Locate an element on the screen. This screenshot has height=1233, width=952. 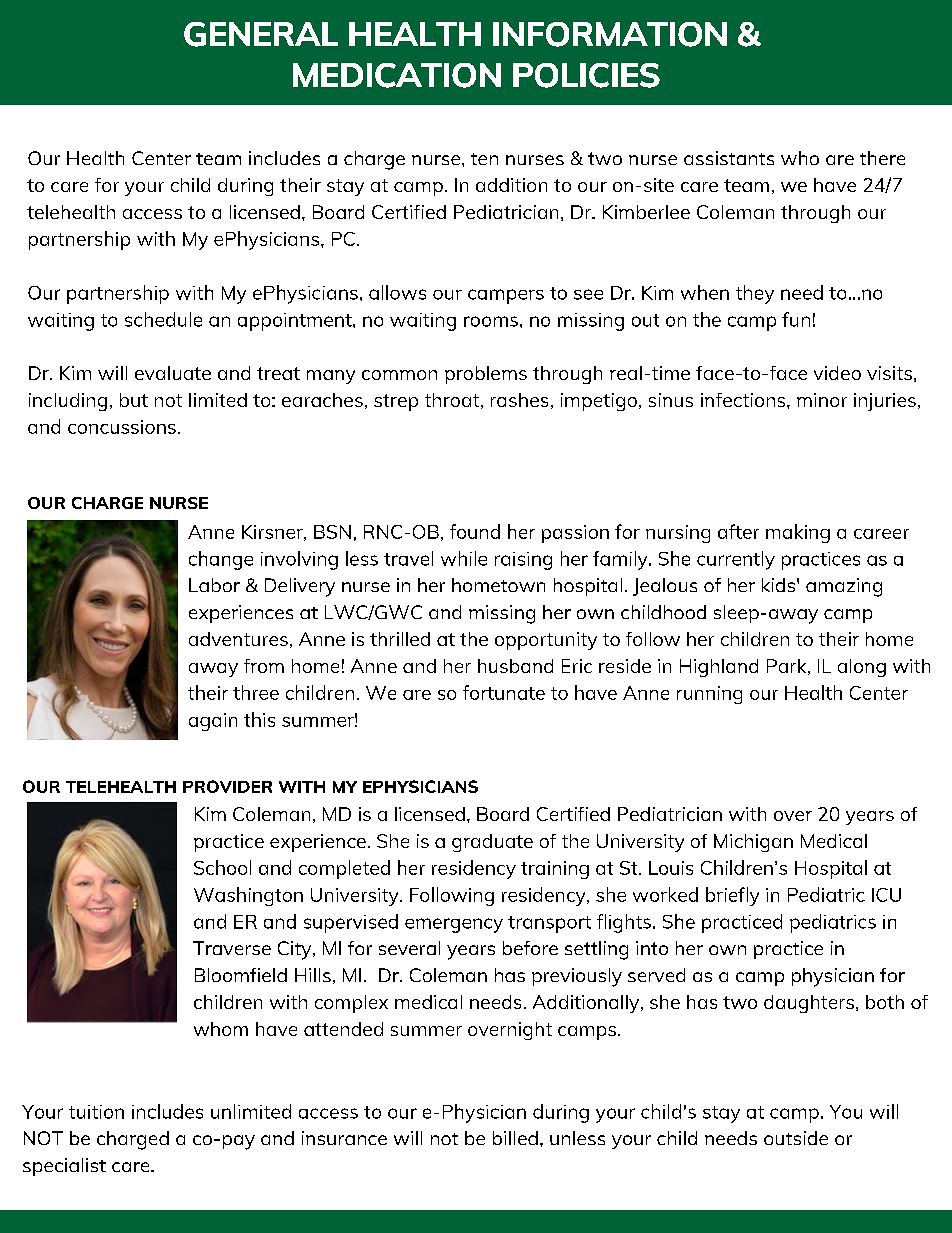
assistants is located at coordinates (729, 158).
